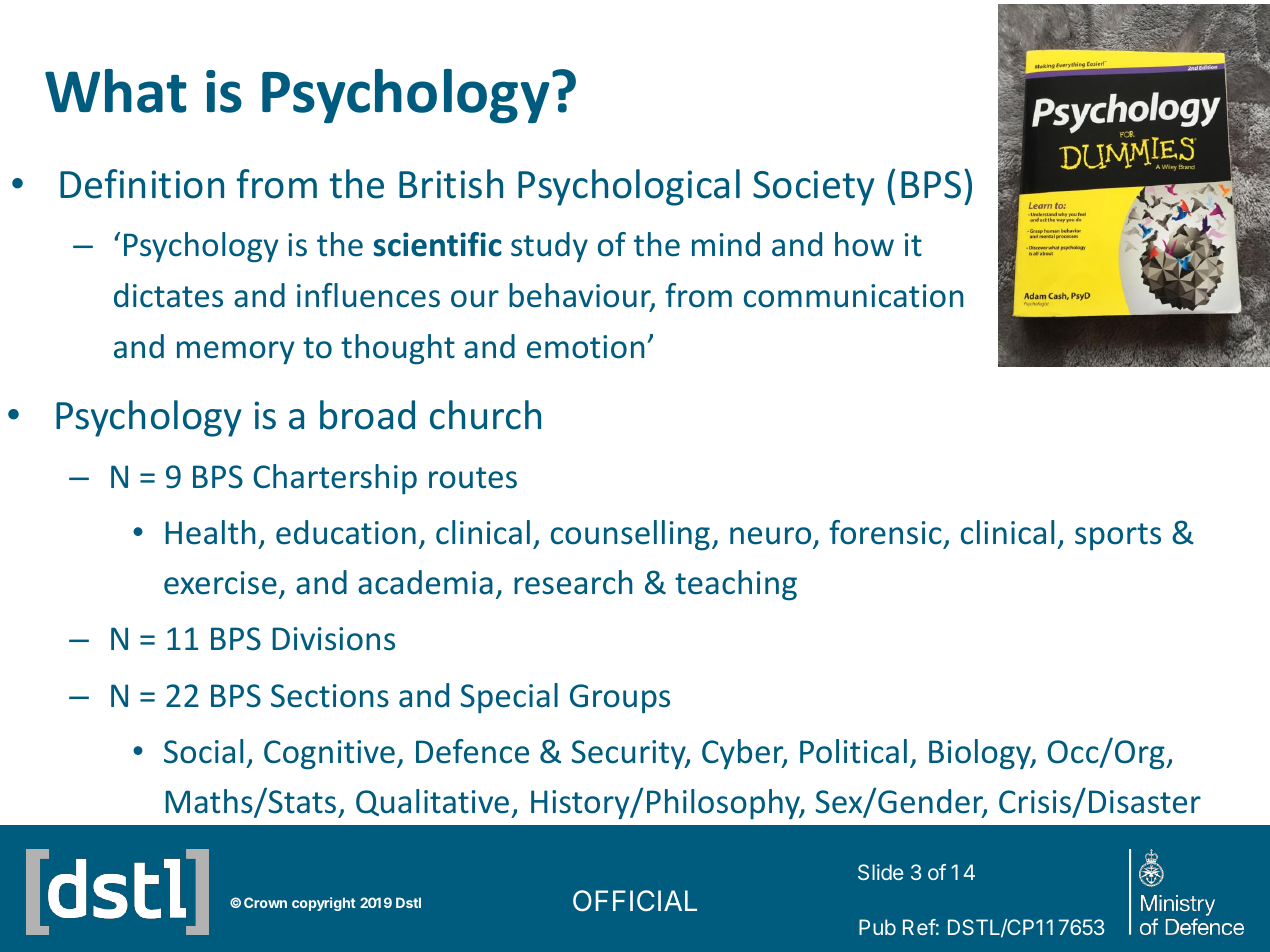 This page has width=1270, height=952. What do you see at coordinates (586, 347) in the page?
I see `emotion` at bounding box center [586, 347].
